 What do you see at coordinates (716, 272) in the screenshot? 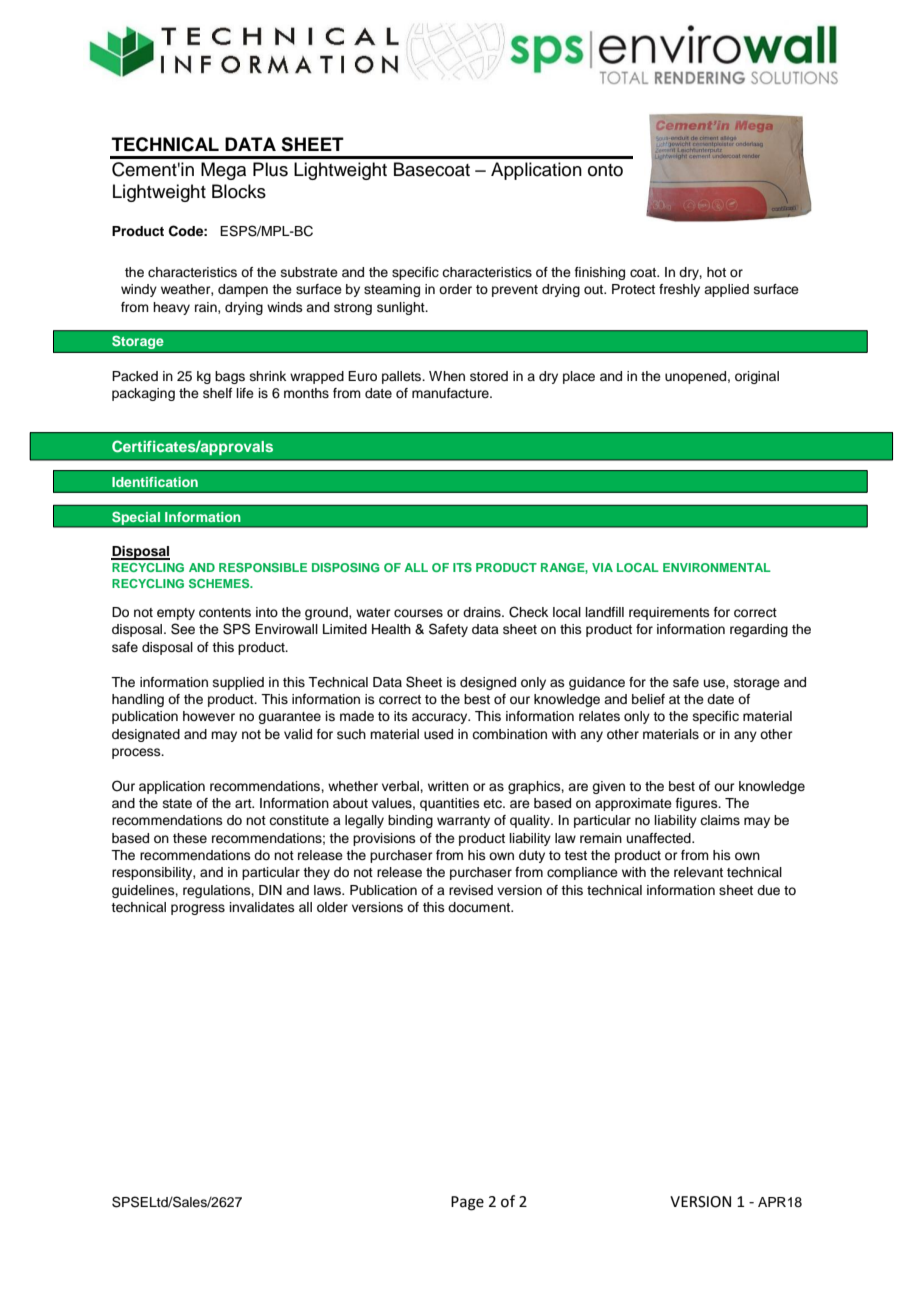
I see `hot` at bounding box center [716, 272].
